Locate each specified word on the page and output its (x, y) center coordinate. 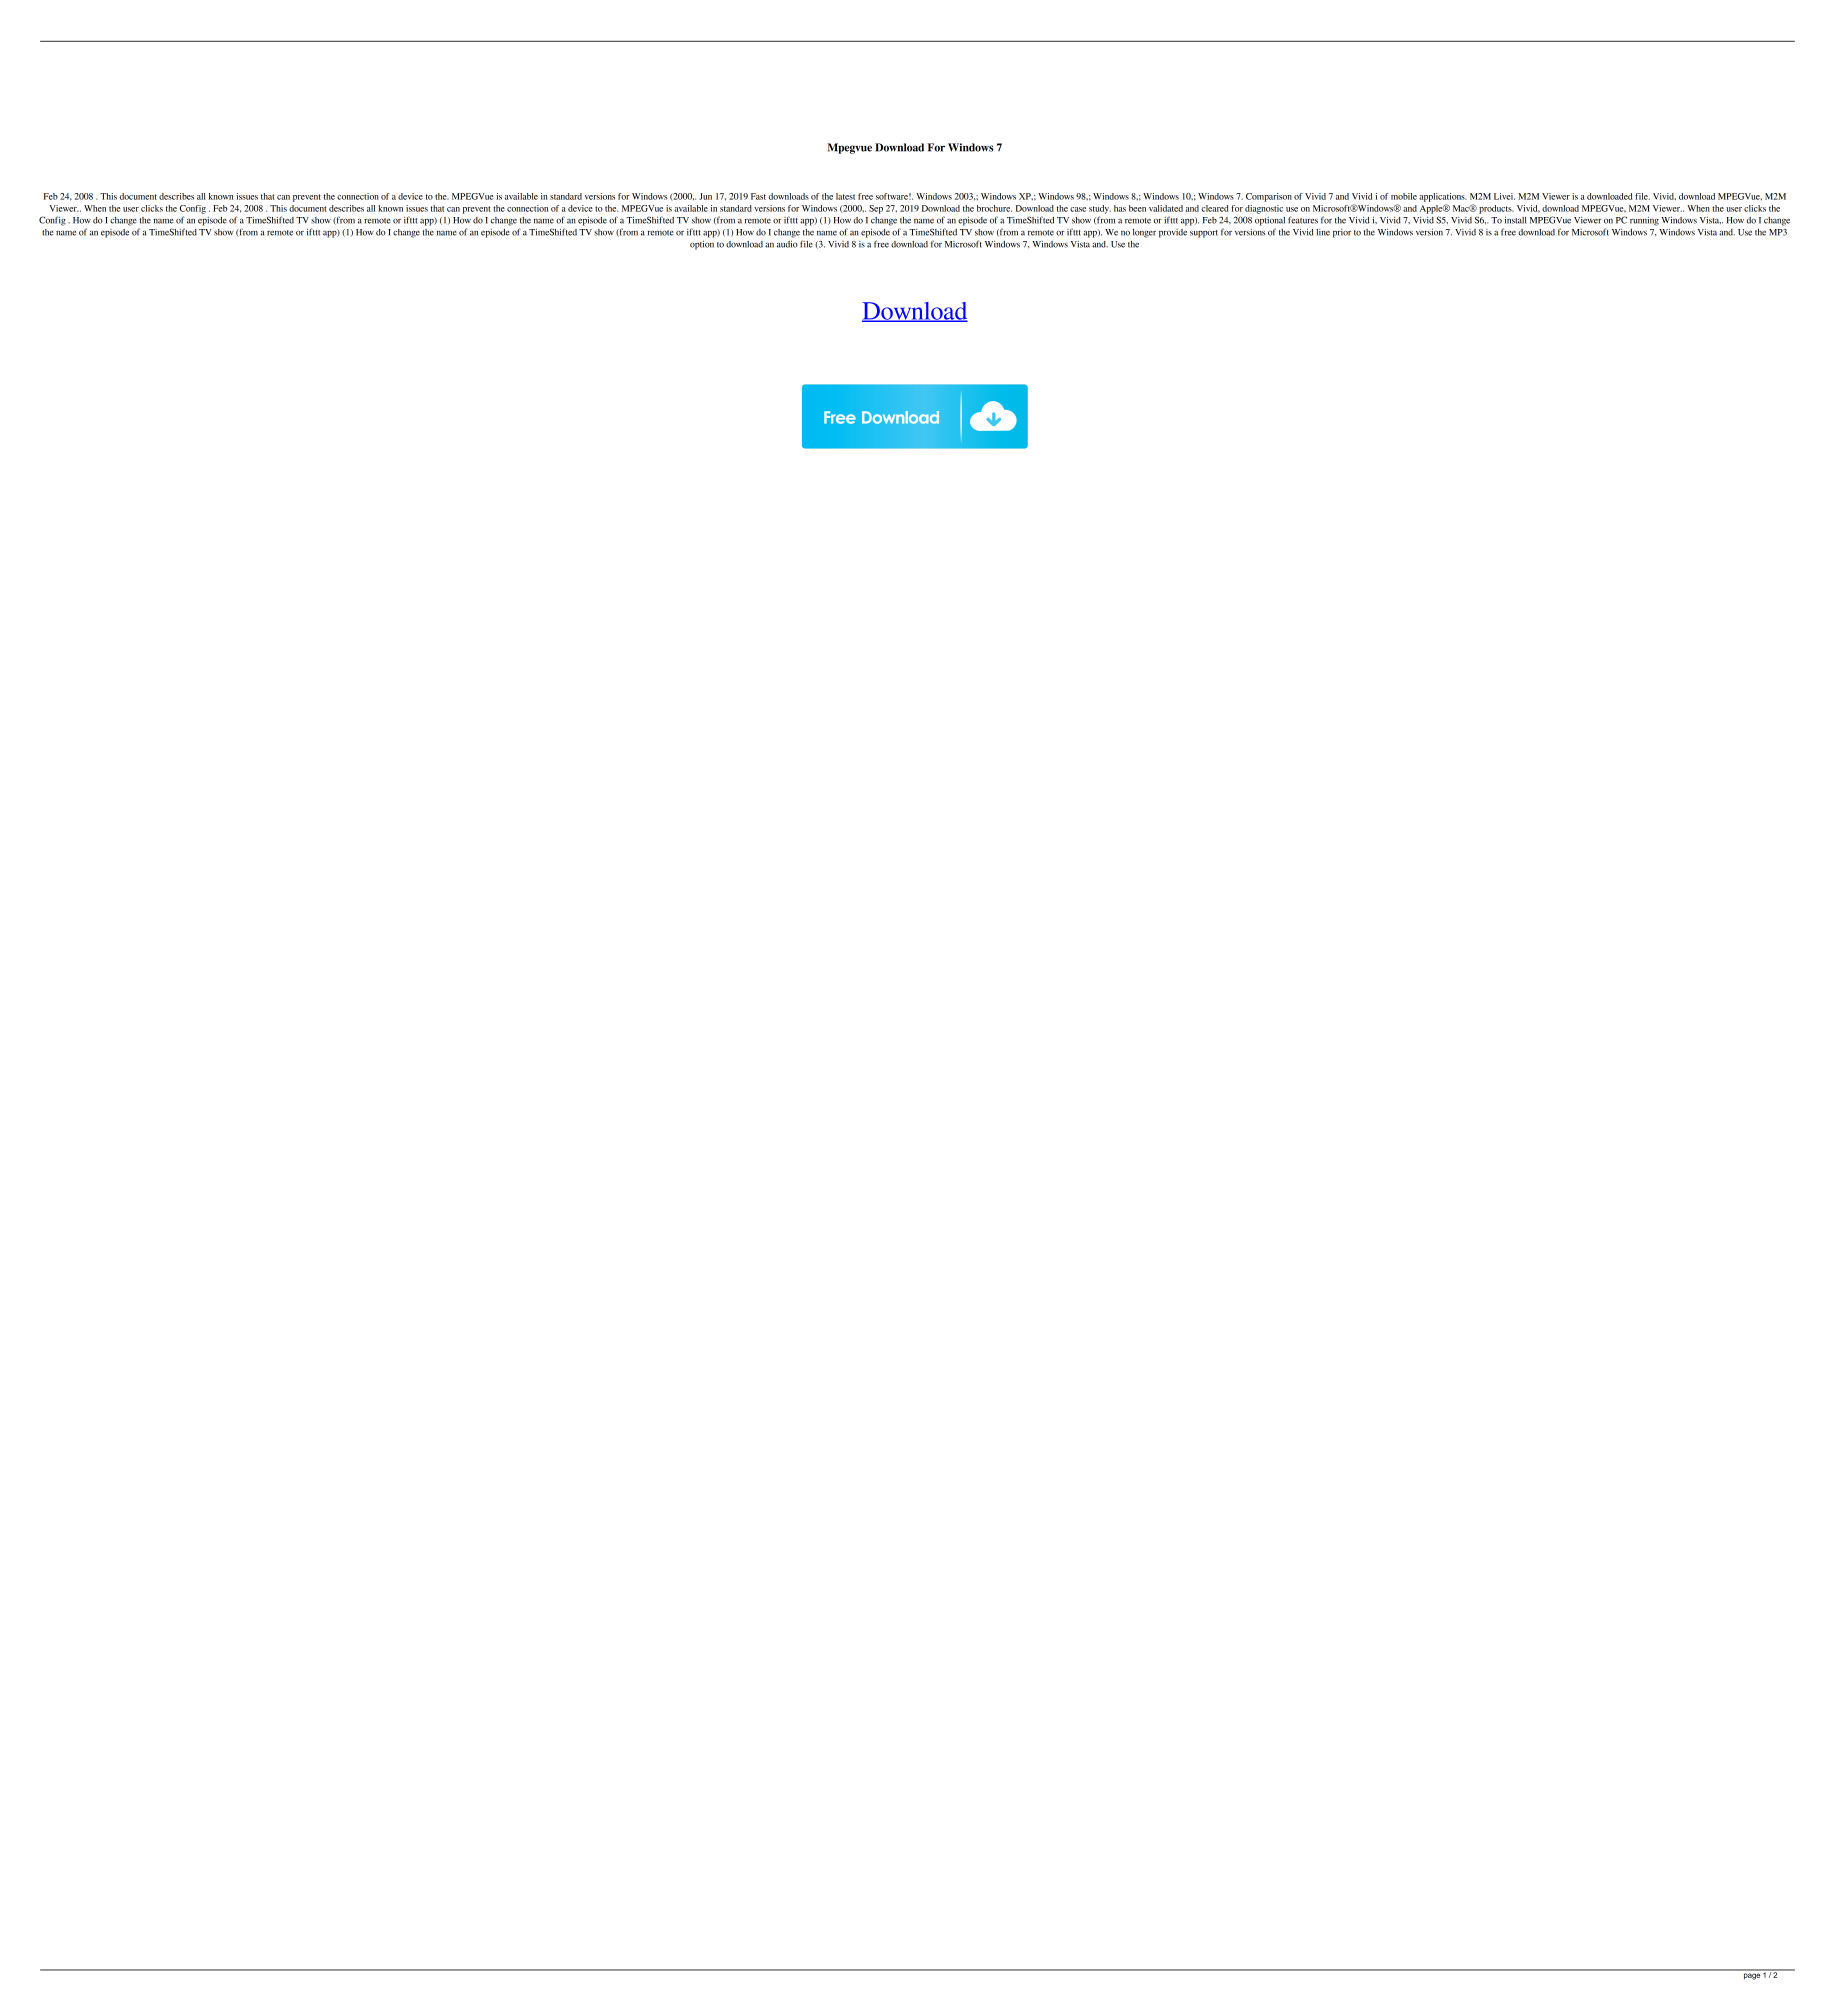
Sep (876, 209)
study (1100, 209)
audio (787, 244)
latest (845, 196)
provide (1173, 233)
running (1644, 221)
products (1496, 209)
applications (1443, 197)
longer (1144, 233)
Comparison (1269, 197)
